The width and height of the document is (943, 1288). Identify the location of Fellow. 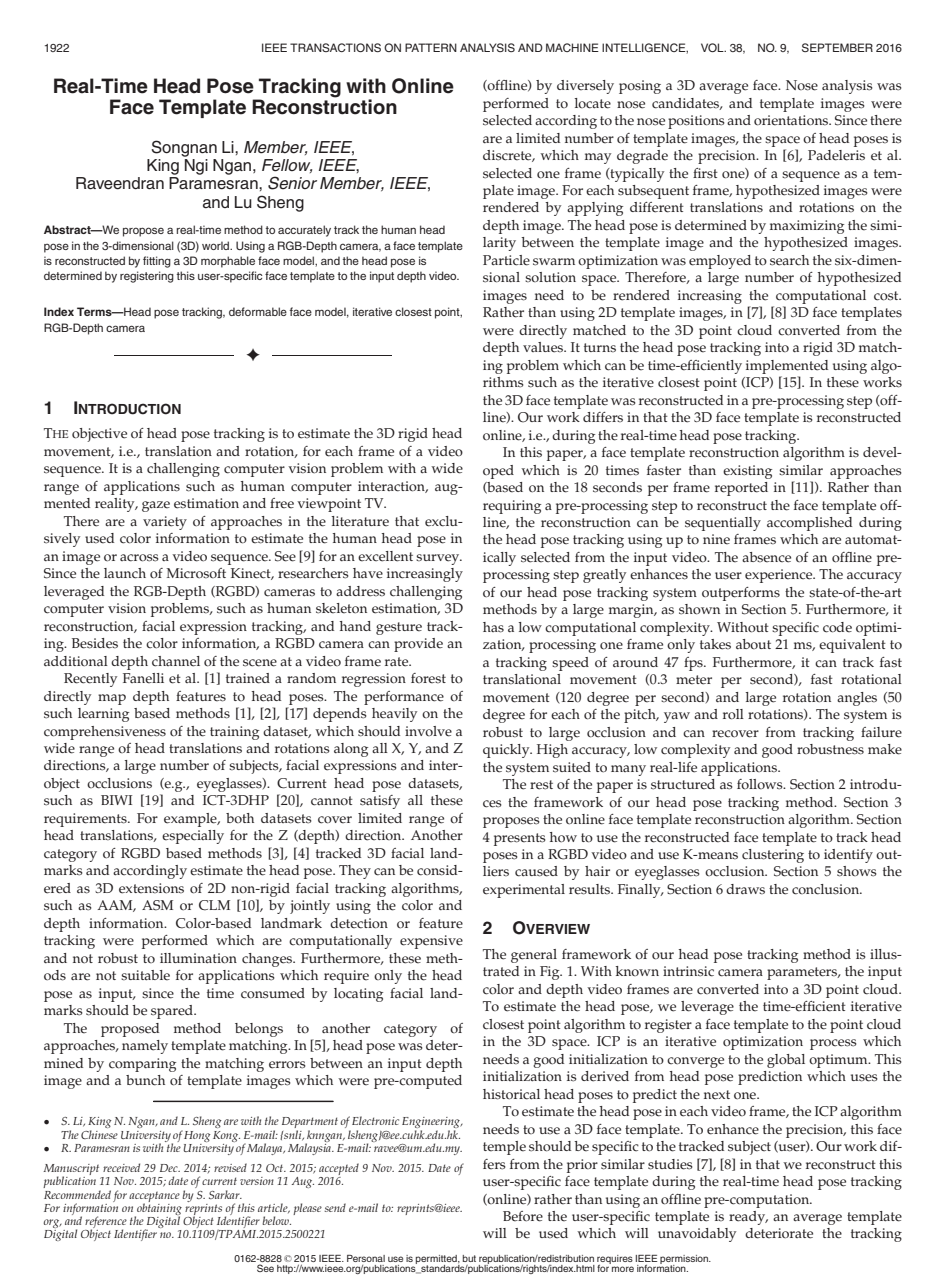
(287, 166).
